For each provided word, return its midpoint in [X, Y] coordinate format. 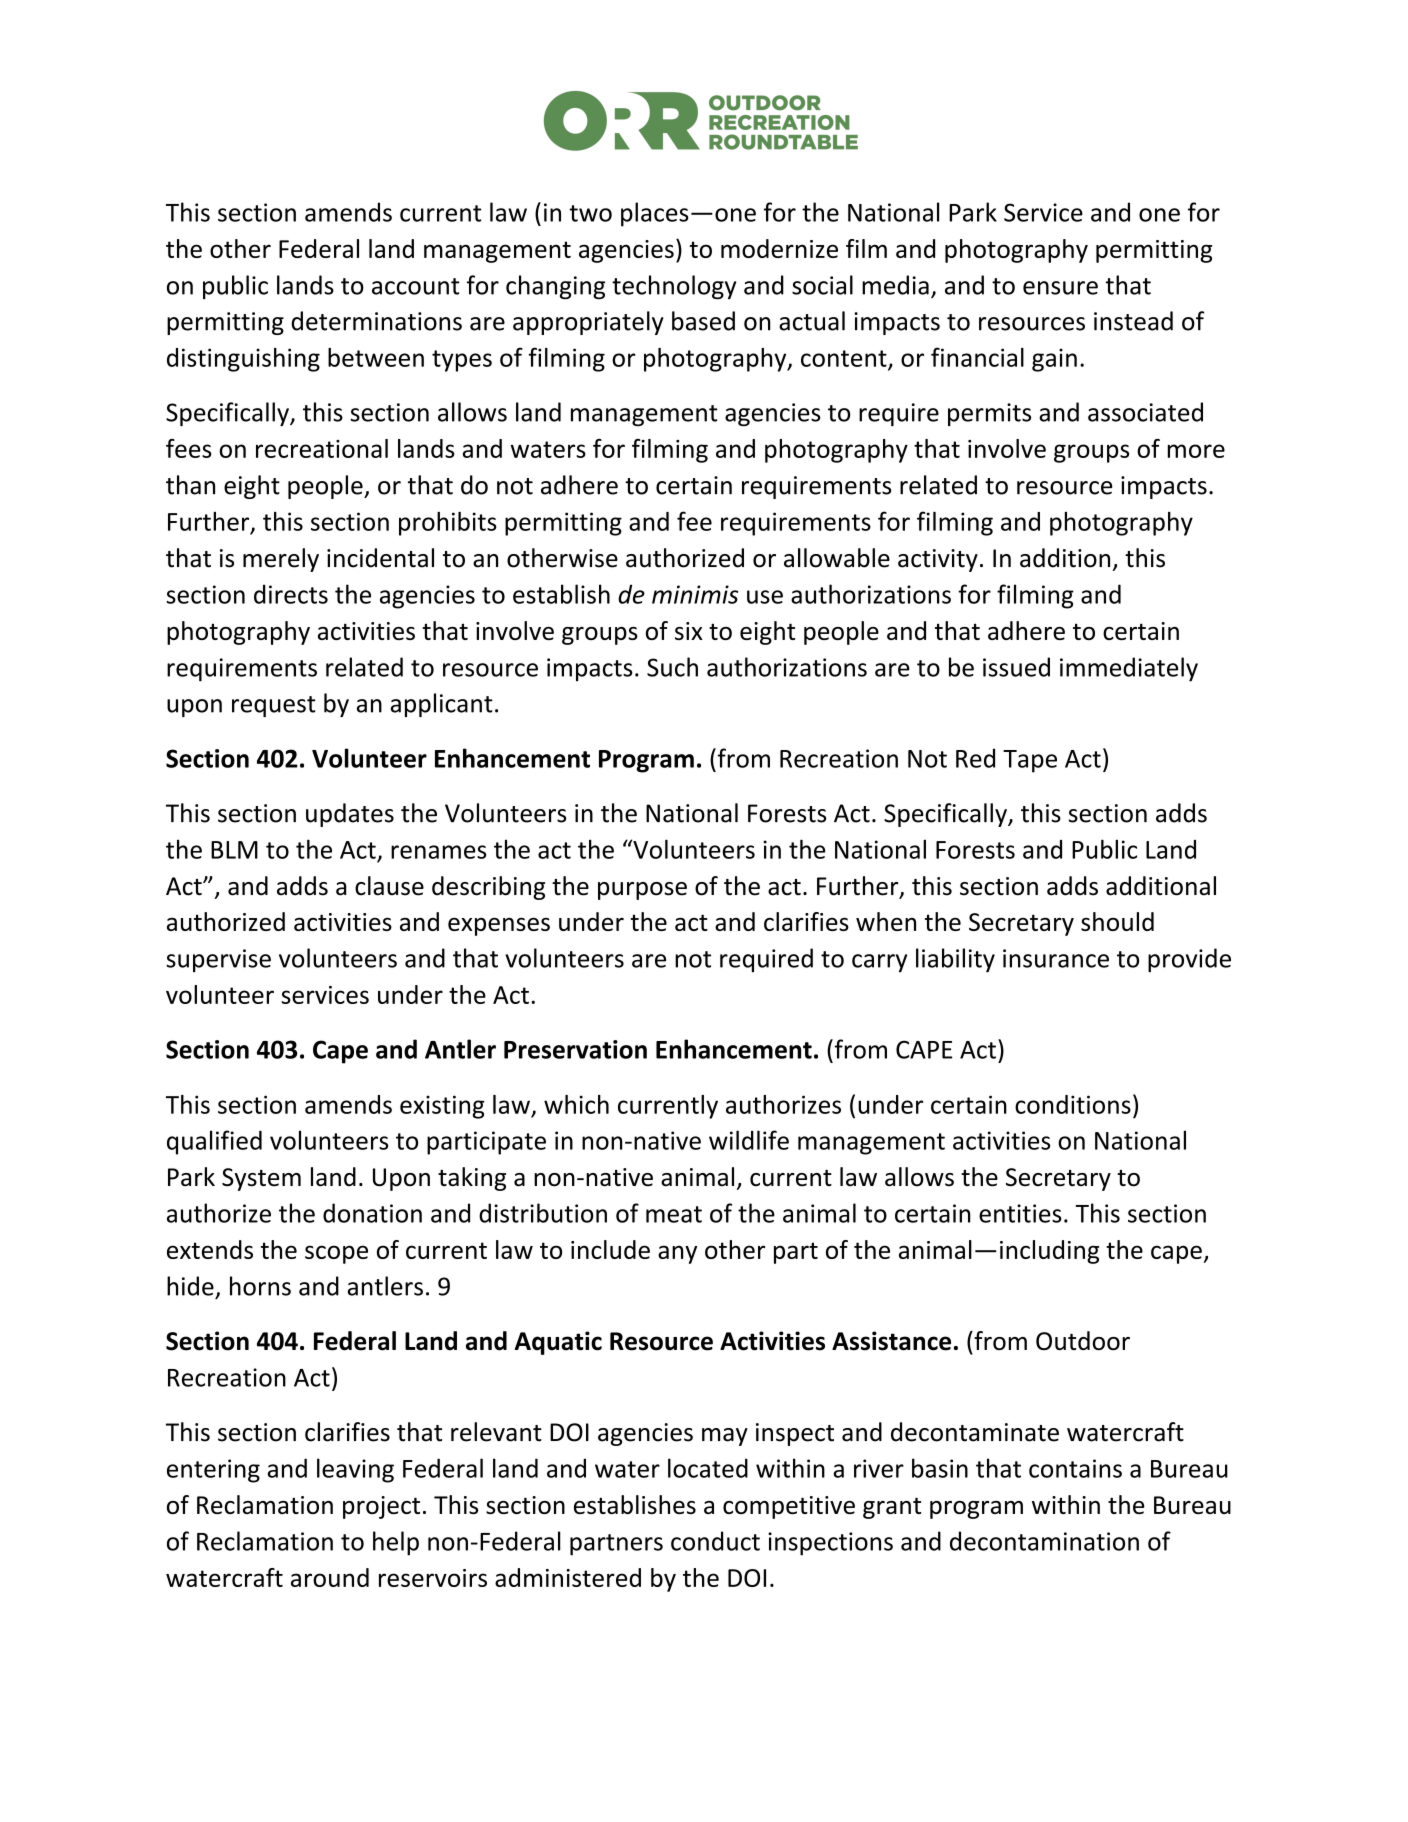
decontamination [1044, 1541]
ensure [1060, 288]
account [416, 286]
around [330, 1577]
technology [674, 287]
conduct [715, 1541]
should [1117, 921]
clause [389, 886]
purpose [642, 891]
